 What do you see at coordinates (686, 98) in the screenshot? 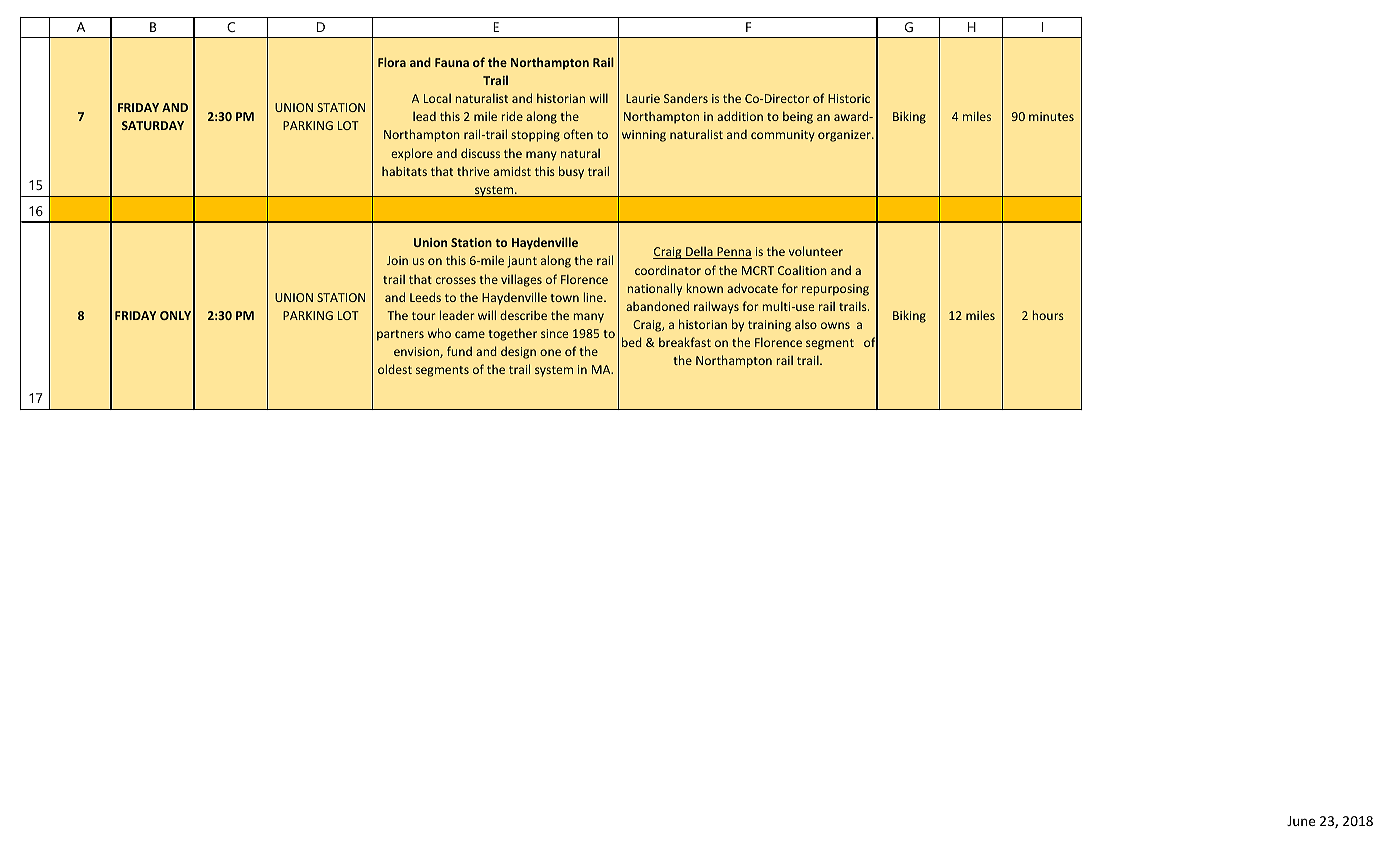
I see `Sanders` at bounding box center [686, 98].
